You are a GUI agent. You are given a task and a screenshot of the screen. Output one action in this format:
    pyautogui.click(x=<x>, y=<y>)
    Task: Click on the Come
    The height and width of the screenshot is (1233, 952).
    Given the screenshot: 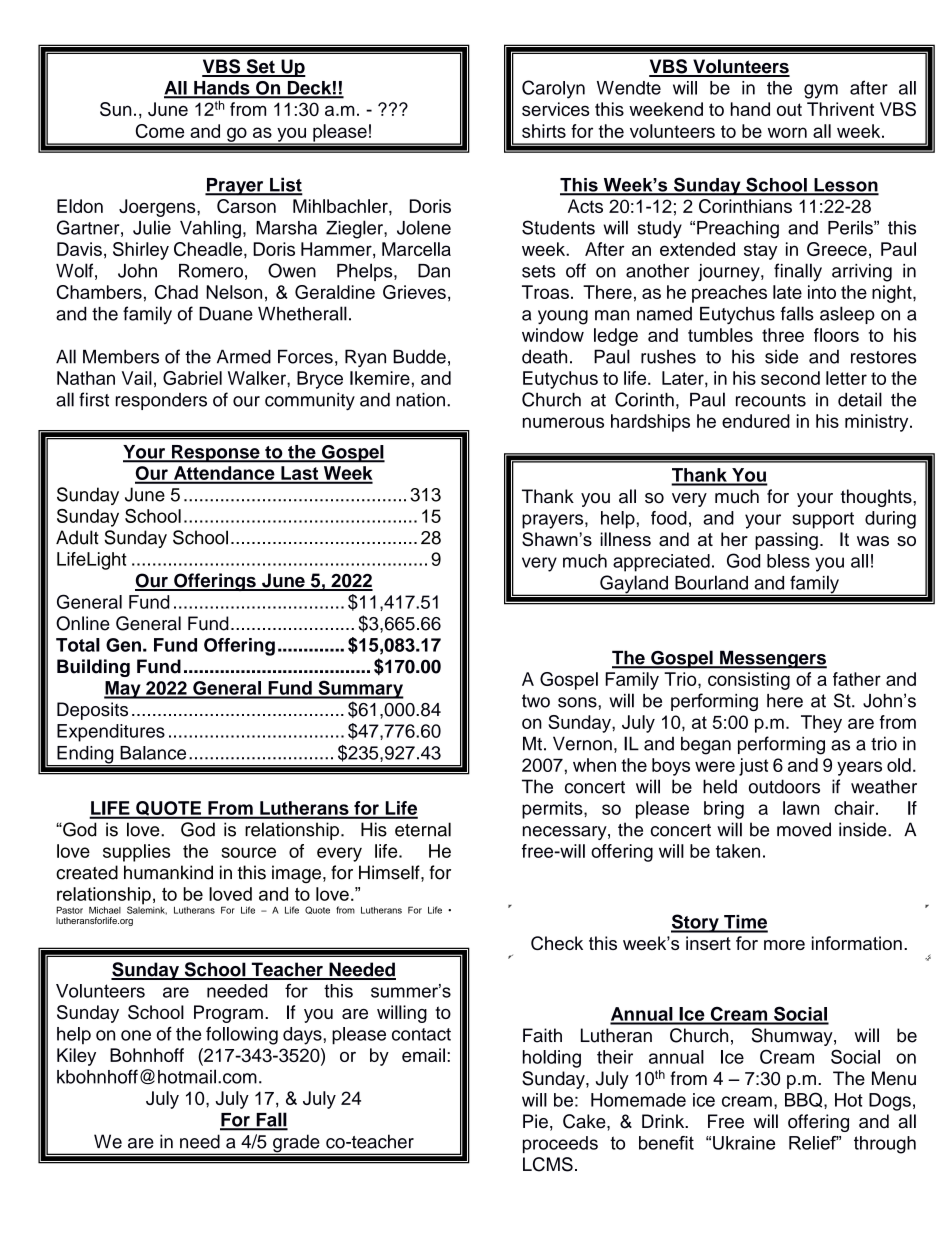 What is the action you would take?
    pyautogui.click(x=160, y=131)
